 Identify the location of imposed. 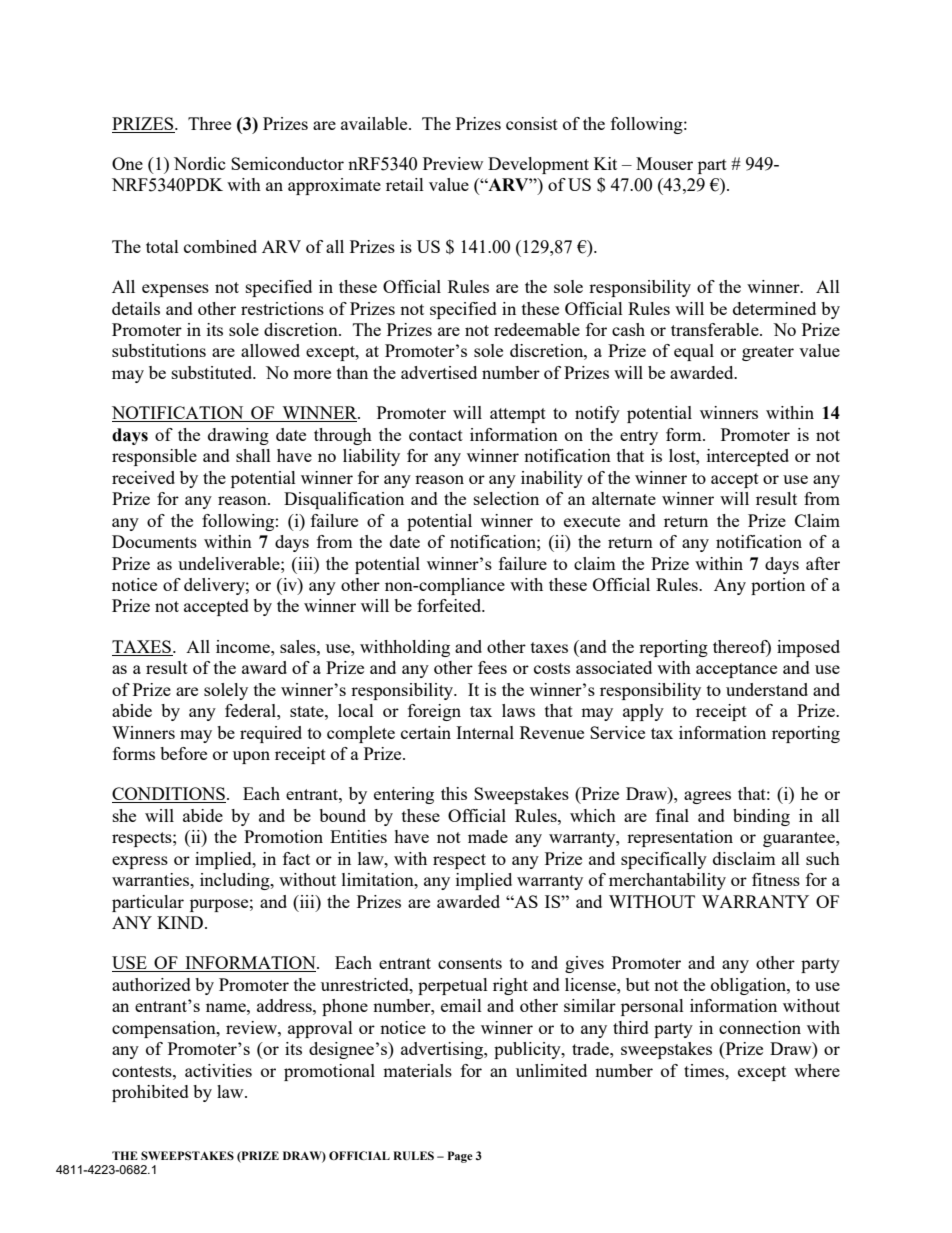
(808, 648).
